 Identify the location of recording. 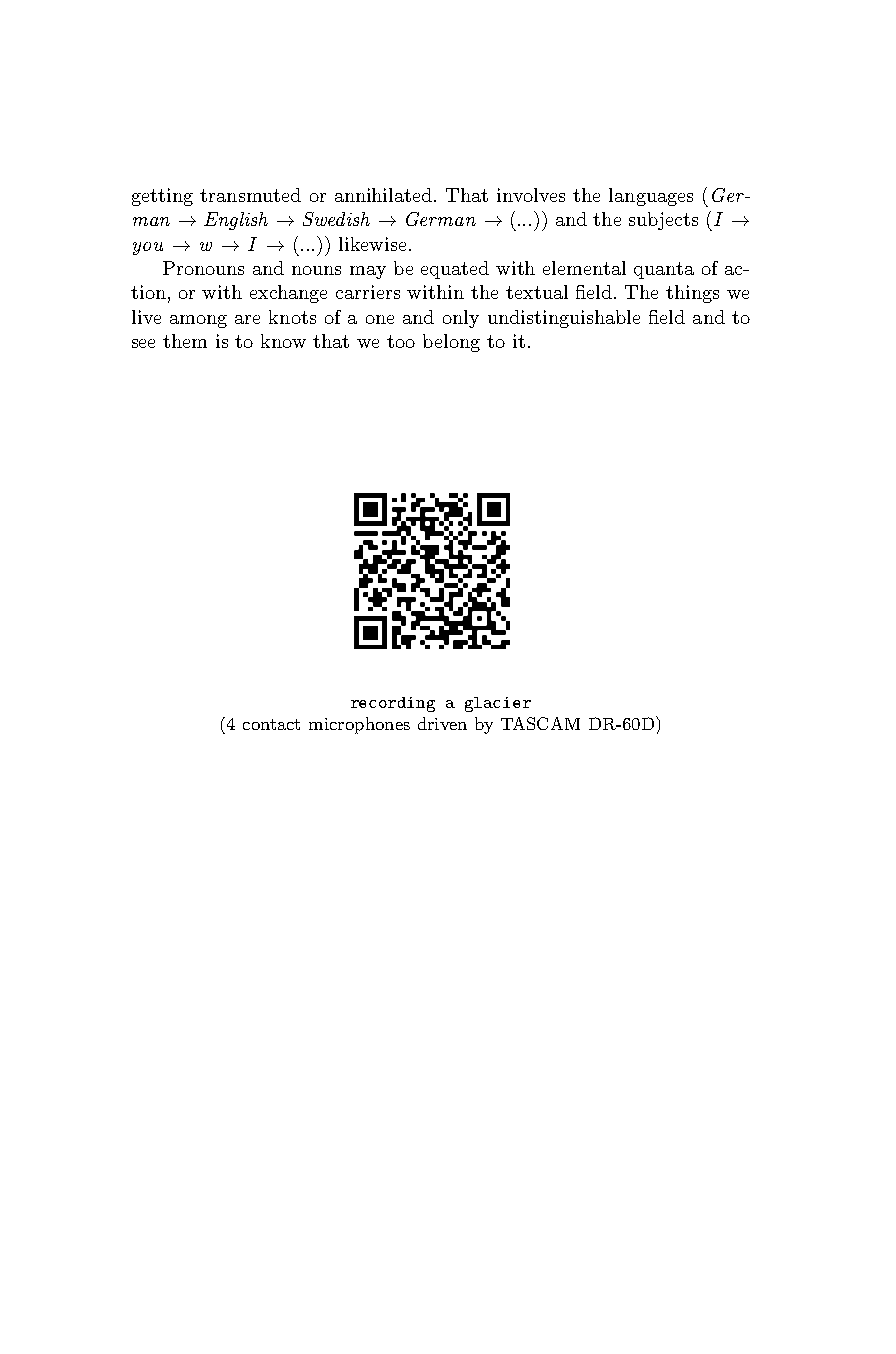
(393, 704).
